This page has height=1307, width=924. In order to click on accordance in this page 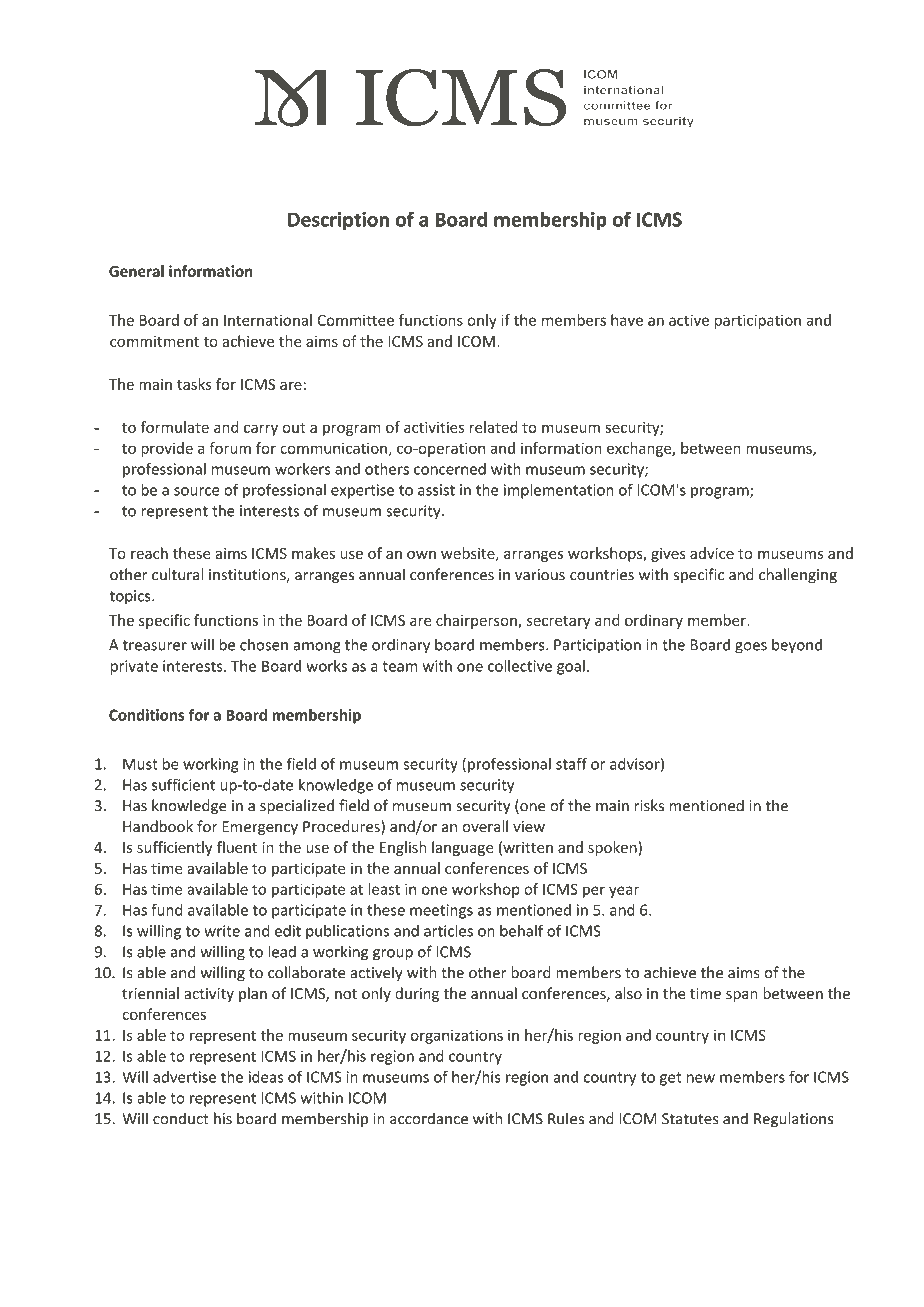, I will do `click(429, 1118)`.
